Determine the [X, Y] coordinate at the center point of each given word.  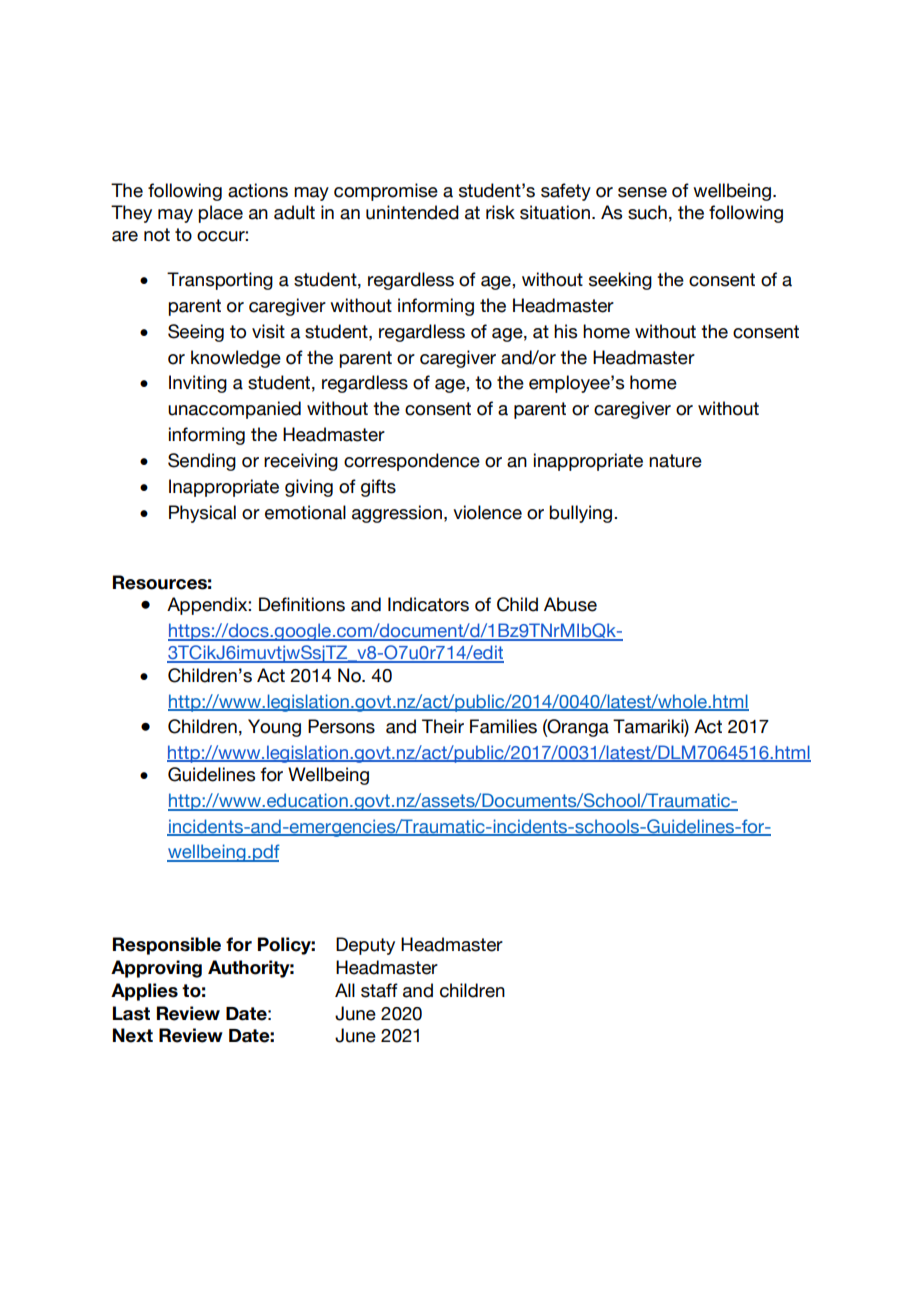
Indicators [428, 604]
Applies [144, 992]
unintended [412, 212]
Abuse [570, 604]
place [220, 214]
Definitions [302, 604]
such [647, 212]
